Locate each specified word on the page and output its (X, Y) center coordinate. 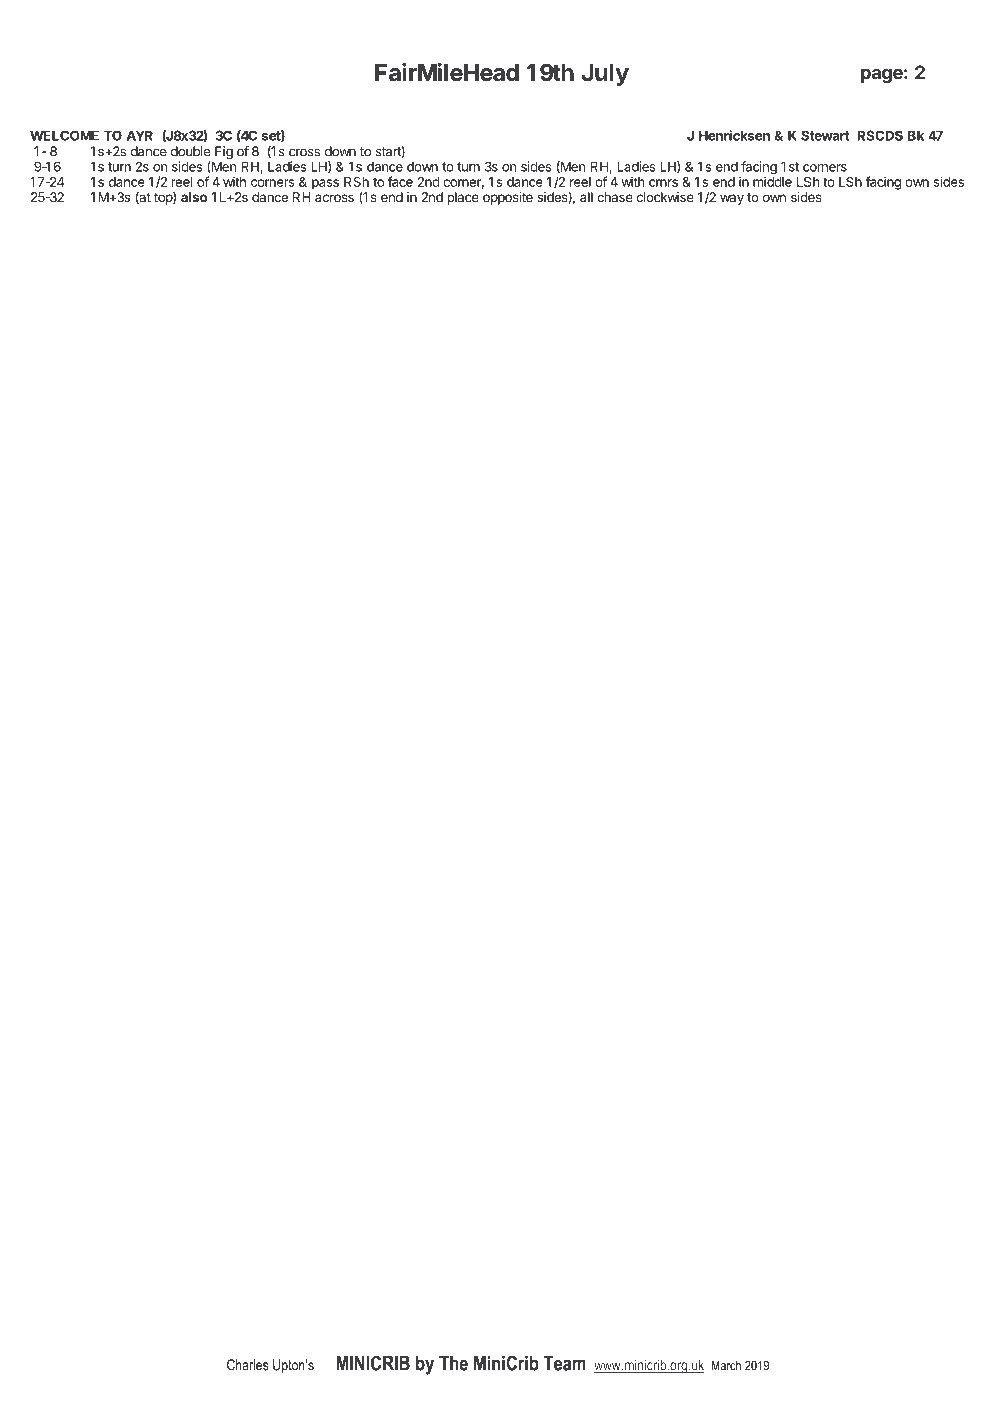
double (190, 151)
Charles (248, 1365)
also (194, 197)
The (453, 1363)
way (732, 199)
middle (772, 181)
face (400, 181)
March (726, 1365)
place (463, 198)
